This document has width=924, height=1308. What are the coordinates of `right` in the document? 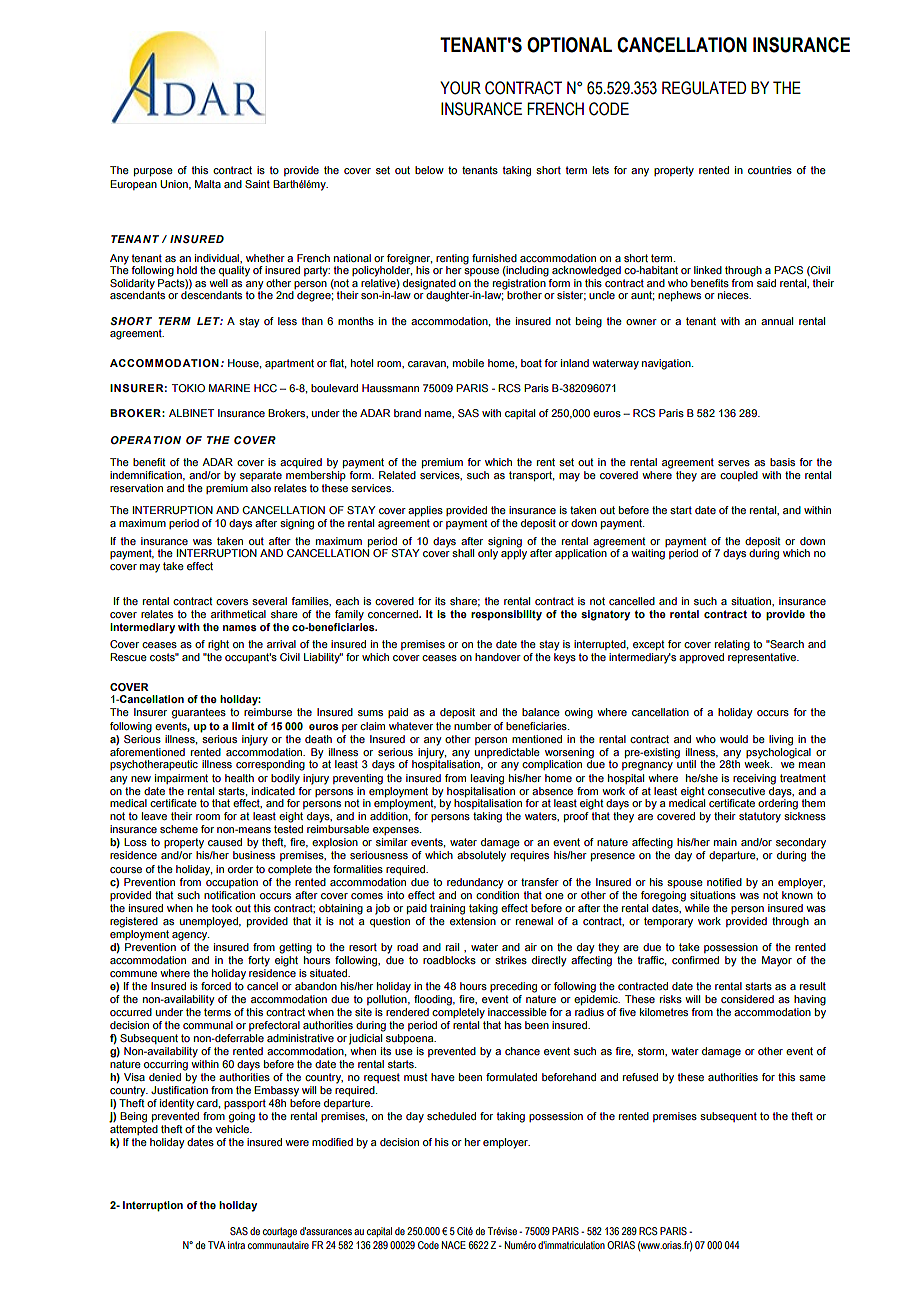 It's located at (218, 645).
